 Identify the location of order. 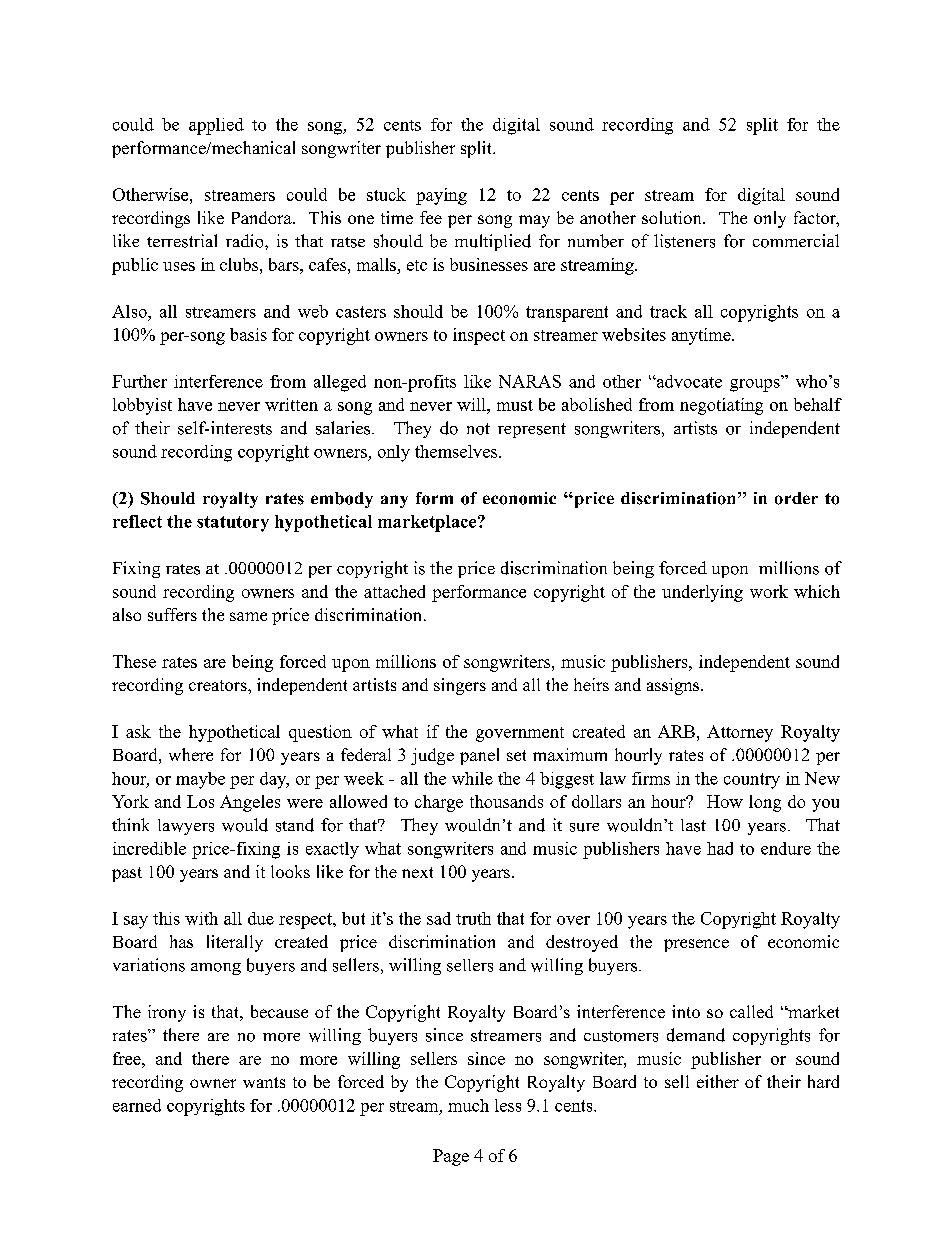
(796, 498).
